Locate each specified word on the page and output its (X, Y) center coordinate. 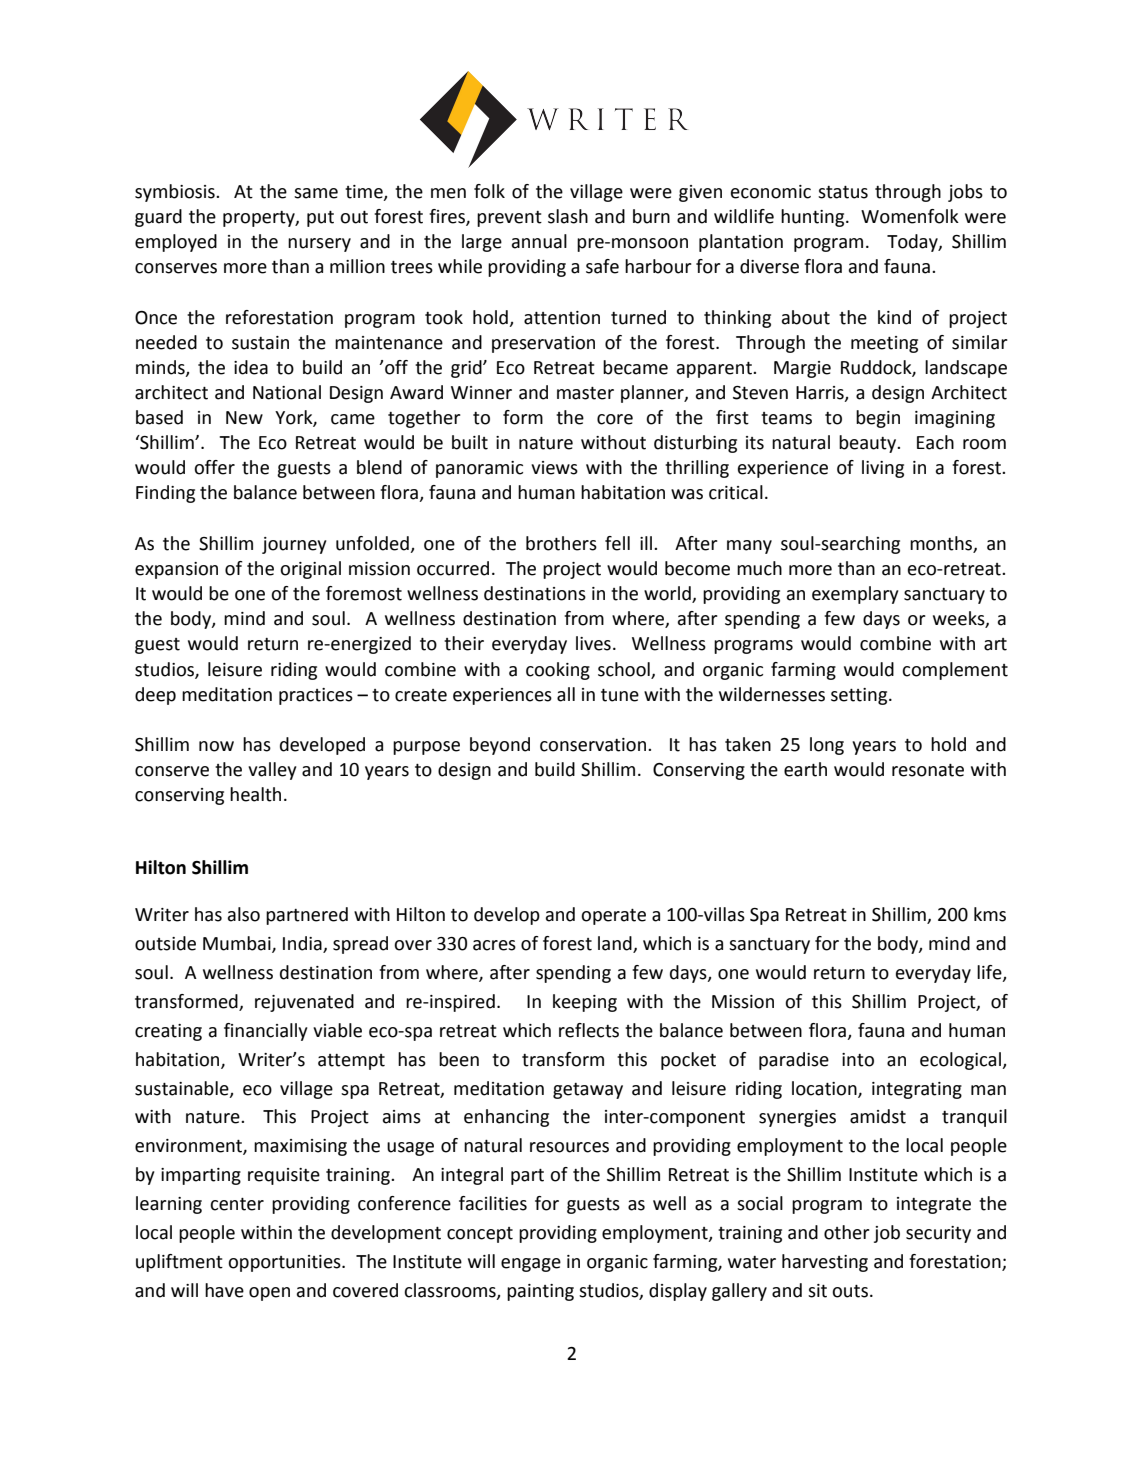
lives (593, 643)
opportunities (285, 1263)
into (858, 1060)
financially (266, 1032)
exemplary (855, 595)
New (244, 418)
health (255, 794)
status (843, 192)
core (615, 419)
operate (613, 917)
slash (568, 216)
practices (316, 696)
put (320, 219)
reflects (589, 1030)
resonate (928, 770)
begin (878, 419)
